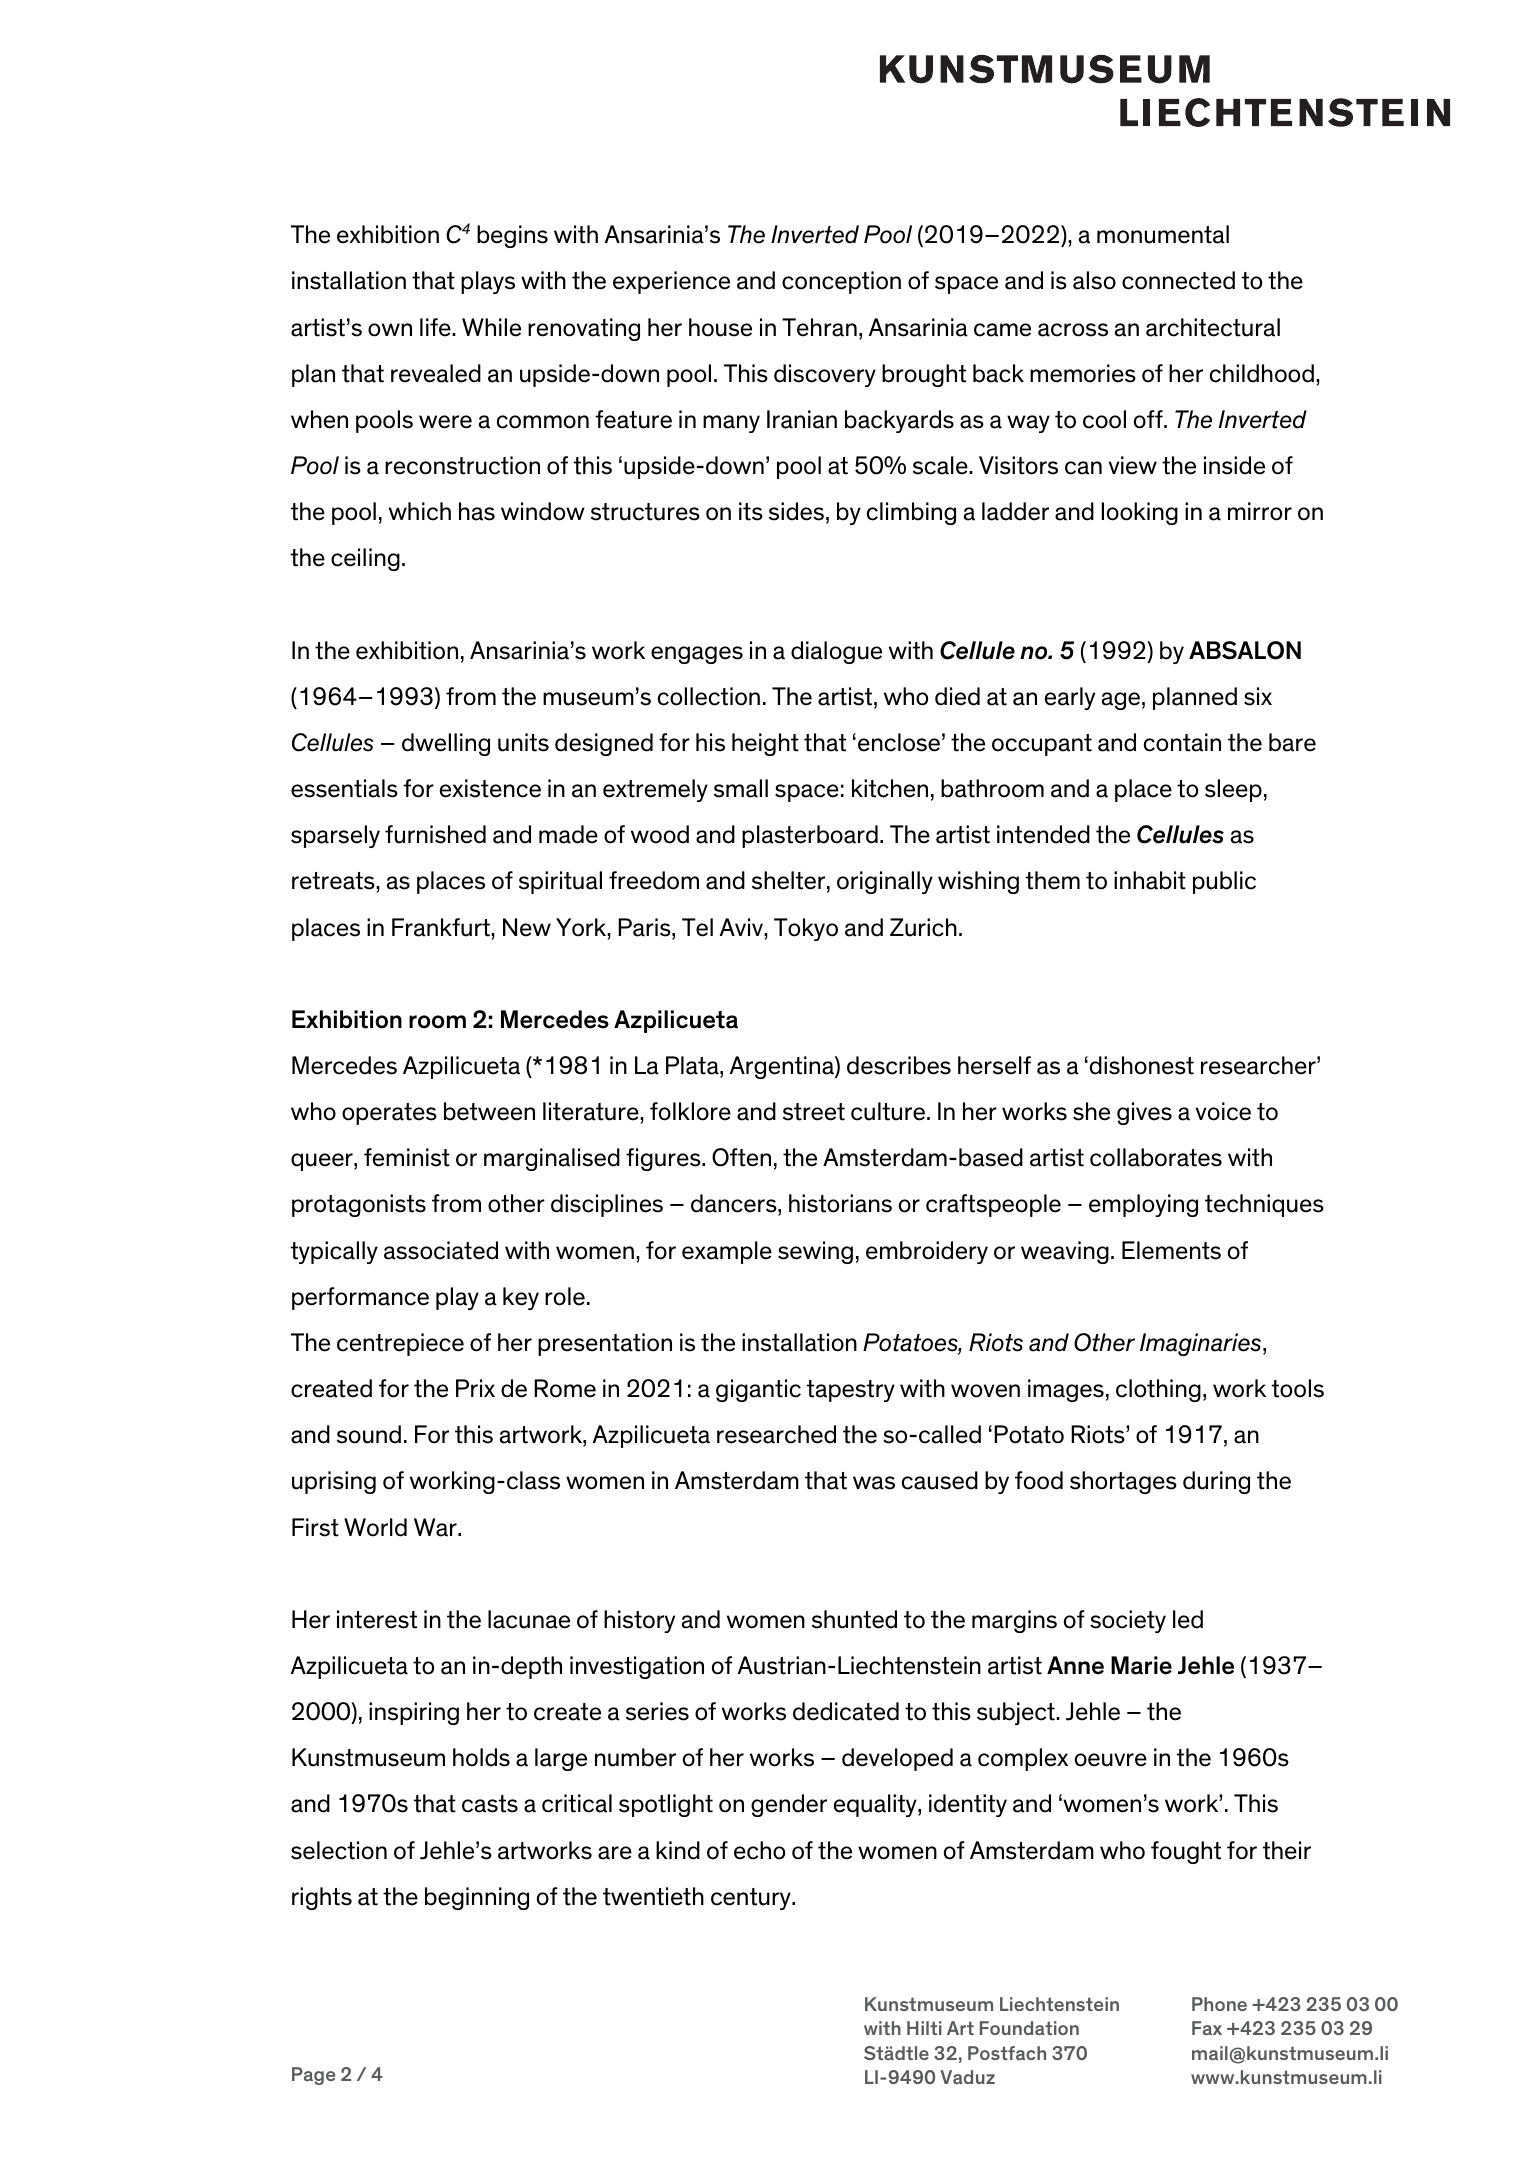 The height and width of the screenshot is (2159, 1526). I want to click on connected, so click(1178, 280).
